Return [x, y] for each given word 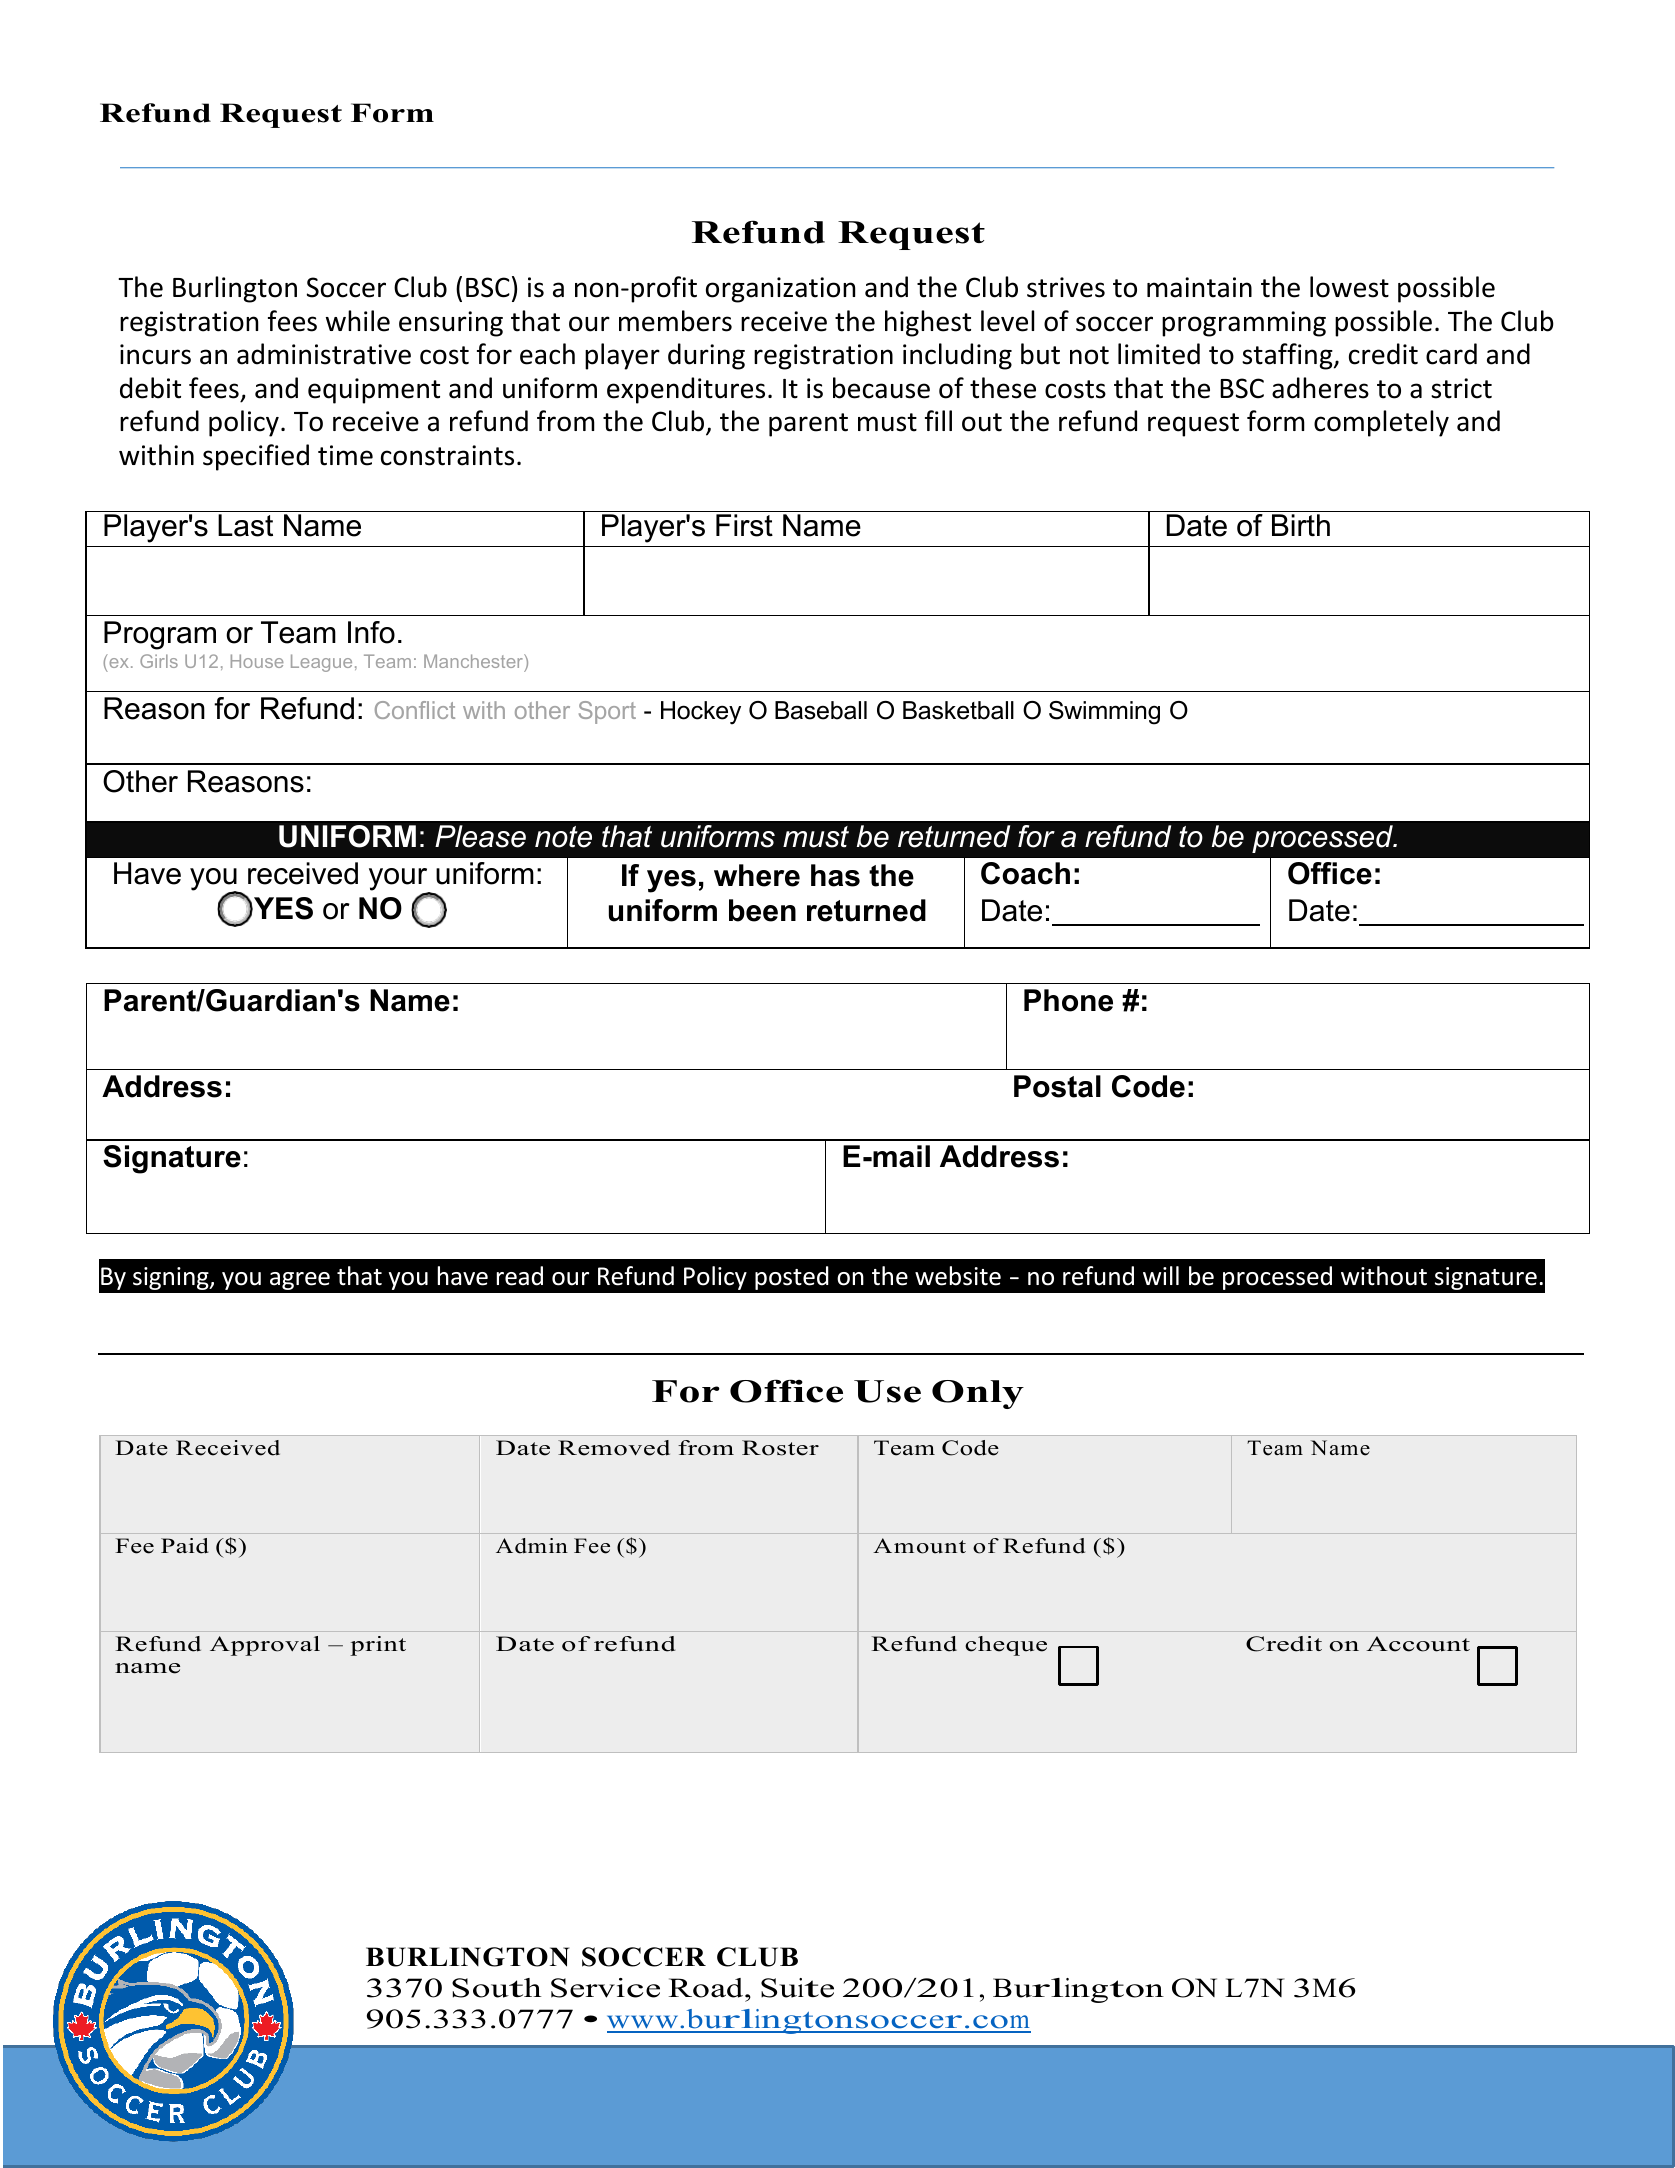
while [358, 321]
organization [780, 290]
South [496, 1988]
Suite [797, 1988]
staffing [1288, 356]
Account [1418, 1644]
